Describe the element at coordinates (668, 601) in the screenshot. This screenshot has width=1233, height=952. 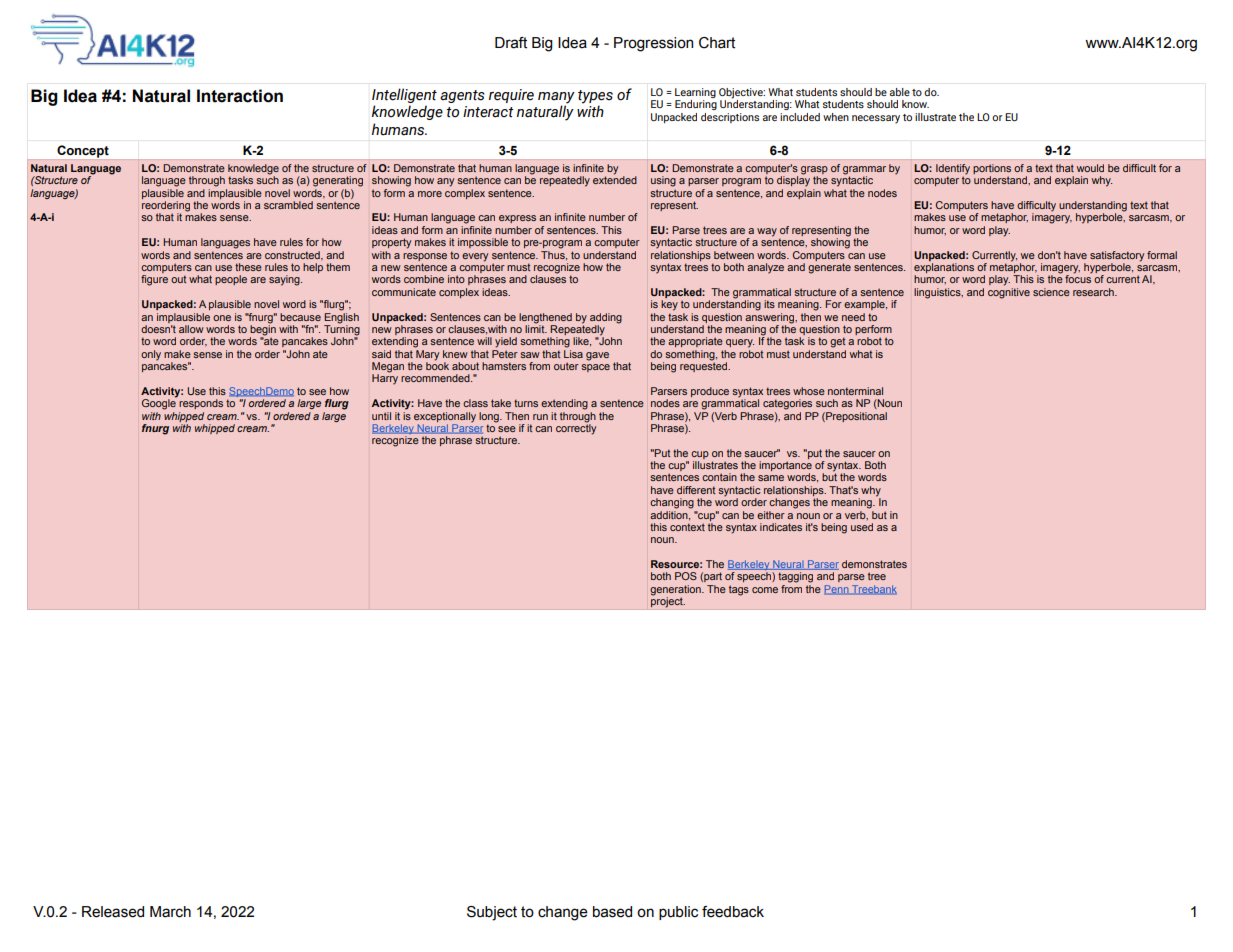
I see `project` at that location.
